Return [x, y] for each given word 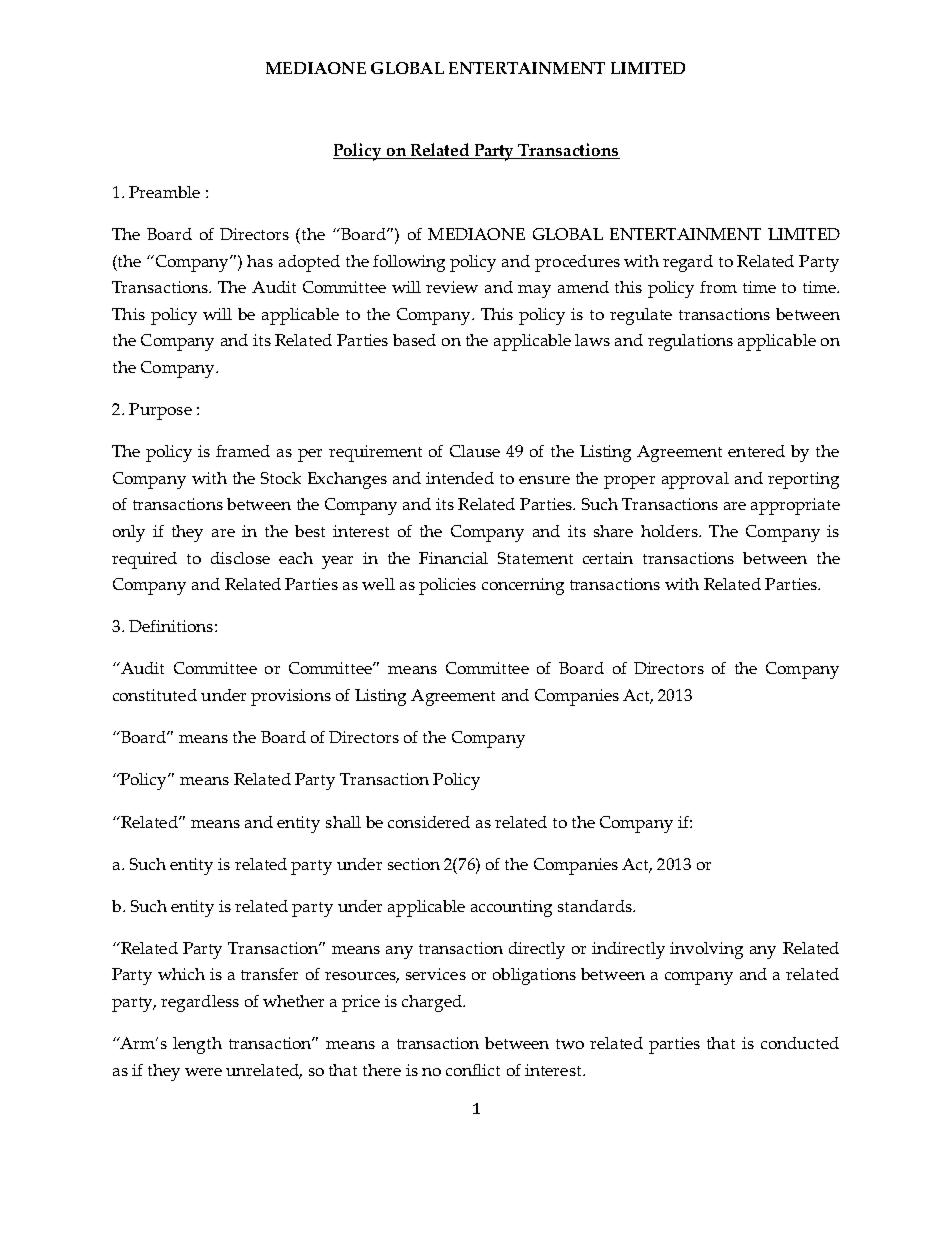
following [409, 263]
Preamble [164, 192]
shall [343, 822]
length [197, 1045]
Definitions [171, 626]
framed [243, 451]
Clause [475, 451]
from [718, 287]
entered [756, 451]
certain [608, 558]
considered [429, 822]
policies [447, 586]
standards [596, 906]
